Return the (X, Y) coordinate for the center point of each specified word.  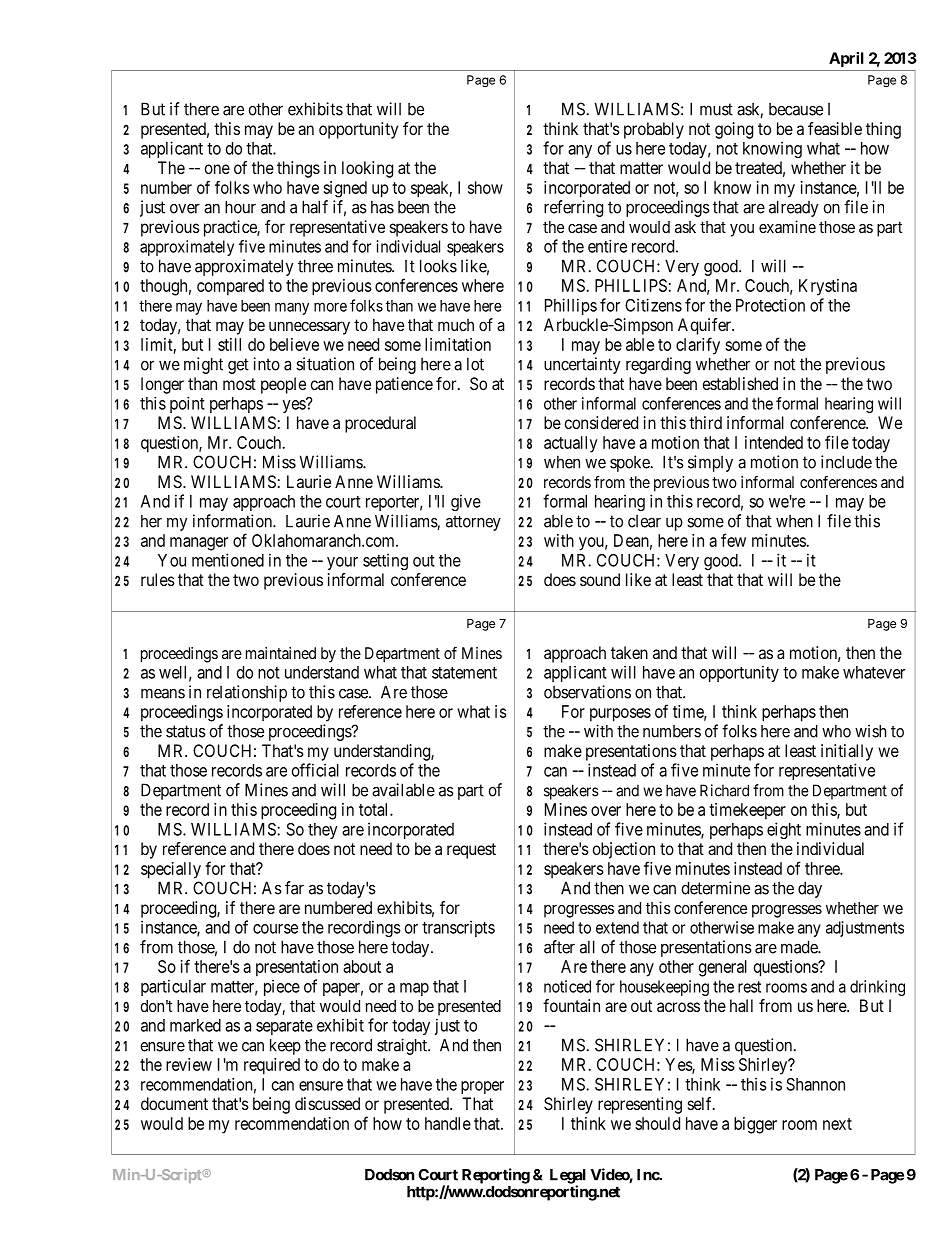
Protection (770, 305)
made (800, 947)
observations (587, 692)
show (485, 187)
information (233, 521)
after (559, 947)
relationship (247, 693)
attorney (473, 523)
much (456, 325)
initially (847, 752)
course (275, 929)
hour (240, 207)
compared (230, 287)
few (733, 540)
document (174, 1103)
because (796, 109)
